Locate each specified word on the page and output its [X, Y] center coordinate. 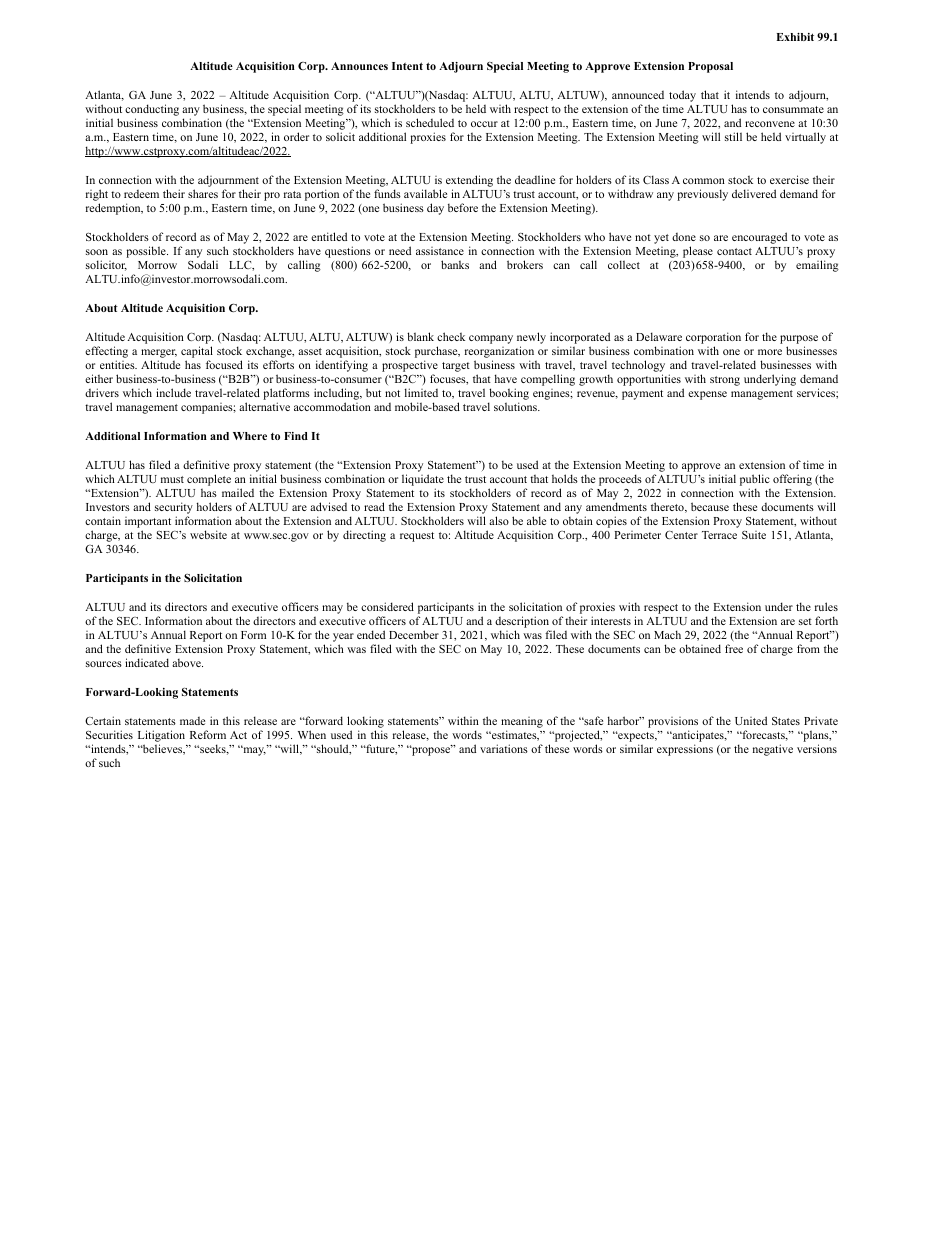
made [192, 721]
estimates [514, 735]
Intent [407, 66]
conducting [152, 111]
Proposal [710, 67]
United [751, 720]
